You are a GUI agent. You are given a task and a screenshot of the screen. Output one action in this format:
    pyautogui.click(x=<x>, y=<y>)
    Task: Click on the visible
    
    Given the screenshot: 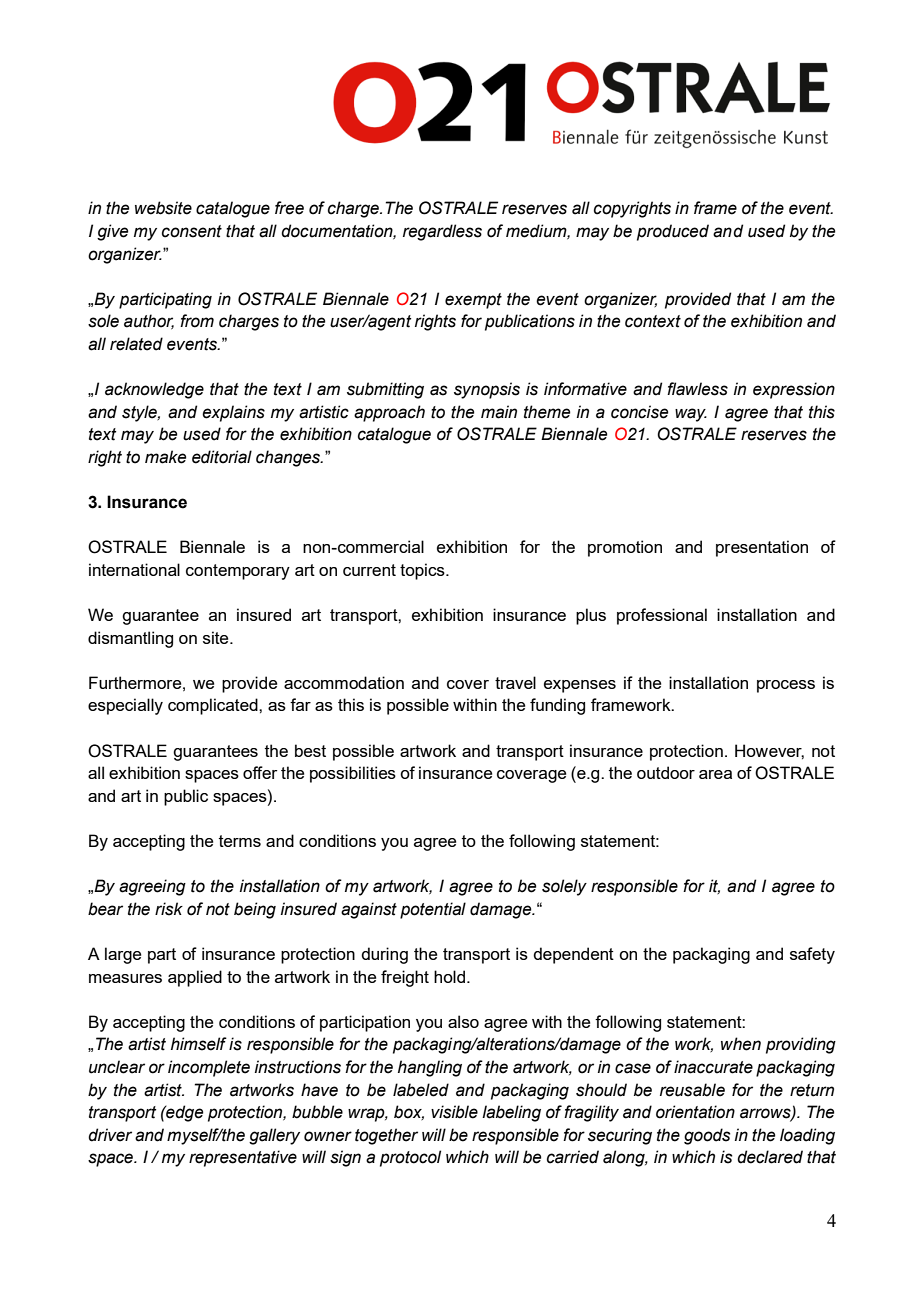 What is the action you would take?
    pyautogui.click(x=454, y=1112)
